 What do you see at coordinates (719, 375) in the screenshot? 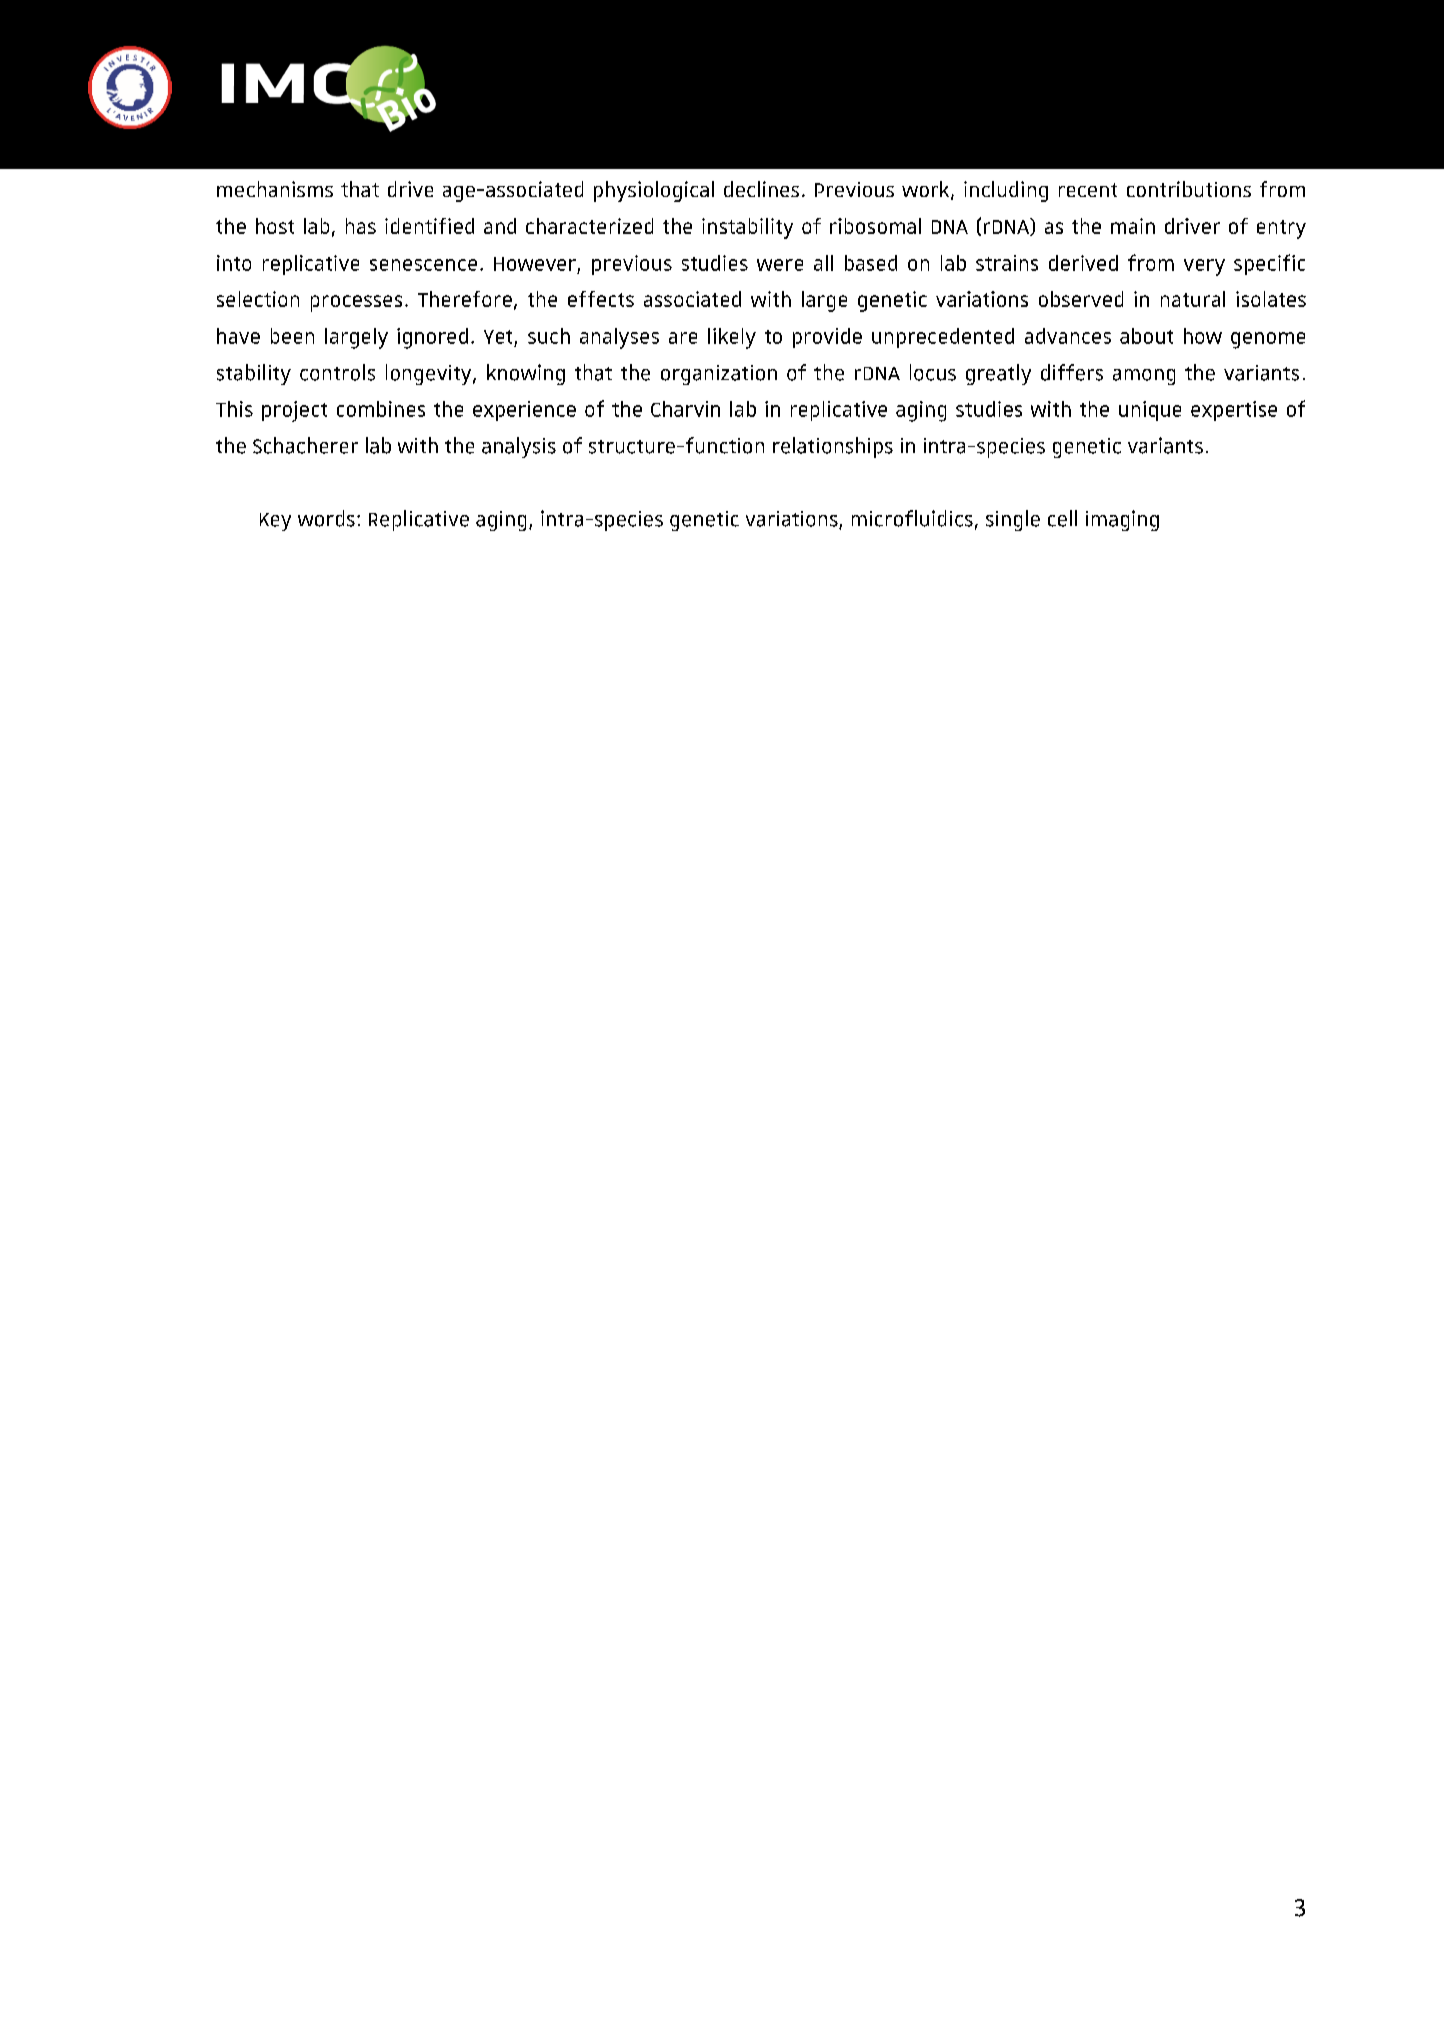
I see `organization` at bounding box center [719, 375].
